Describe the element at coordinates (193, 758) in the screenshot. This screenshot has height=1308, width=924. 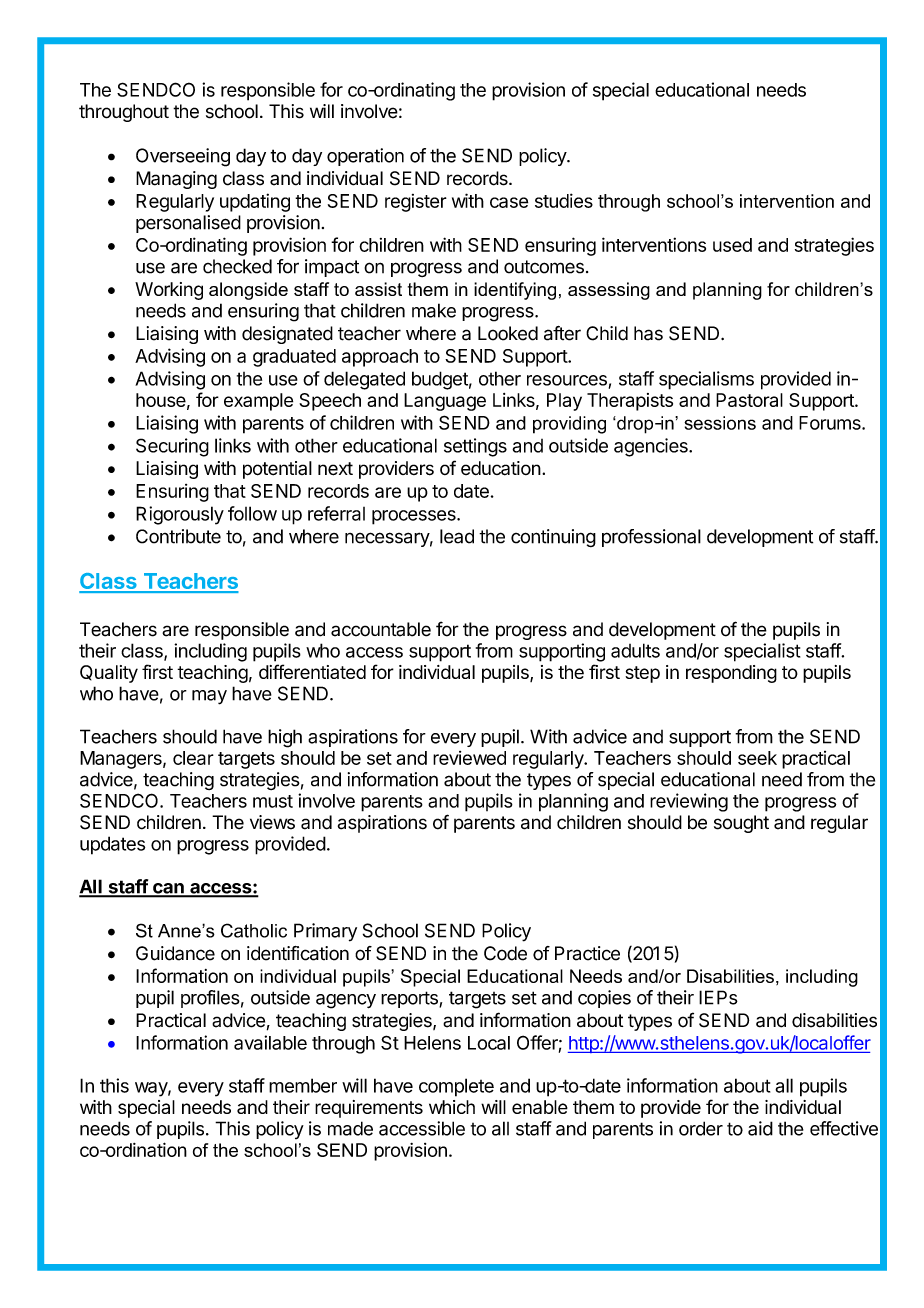
I see `clear` at that location.
